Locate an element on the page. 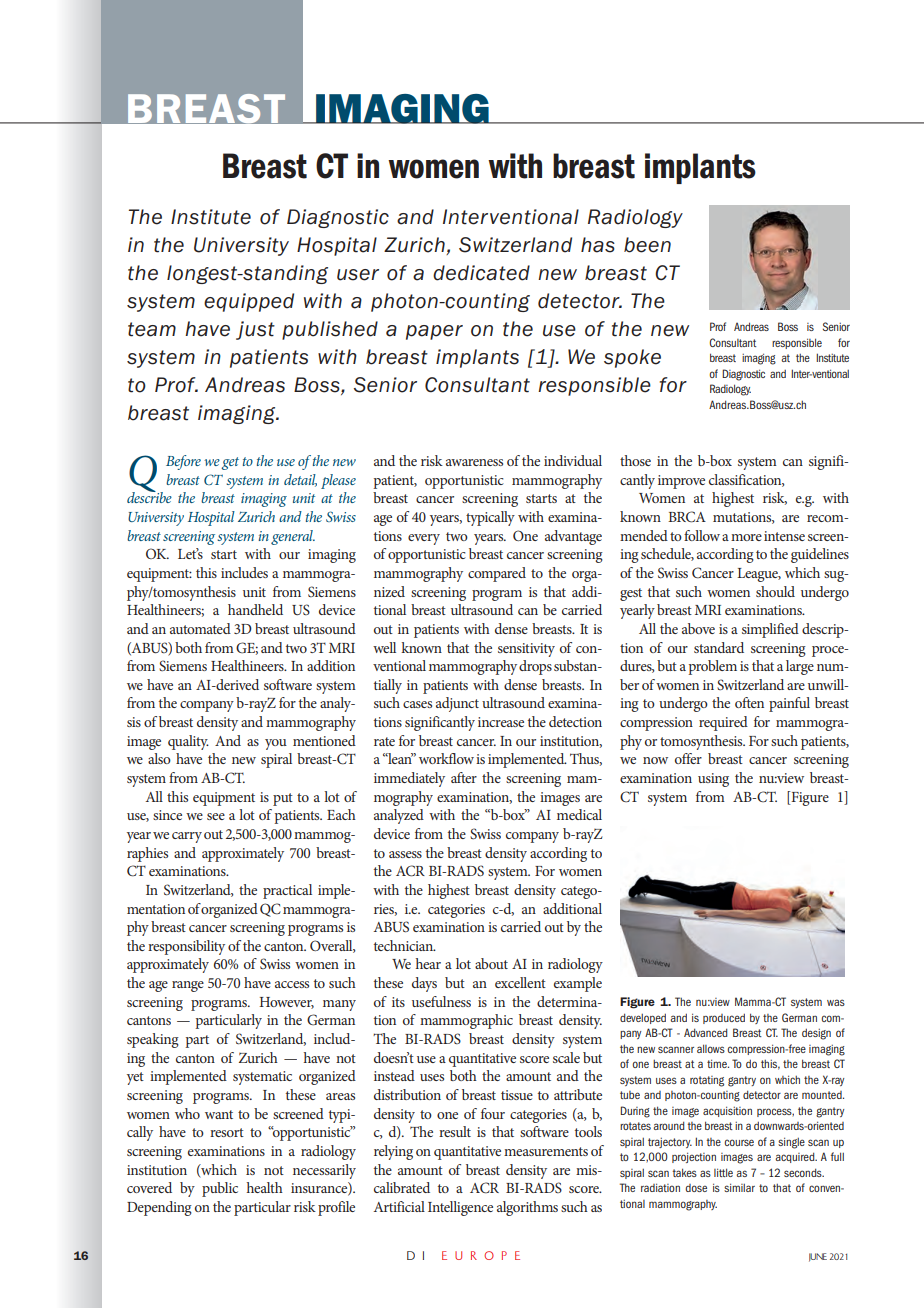 The height and width of the page is (1308, 924). public is located at coordinates (220, 1189).
